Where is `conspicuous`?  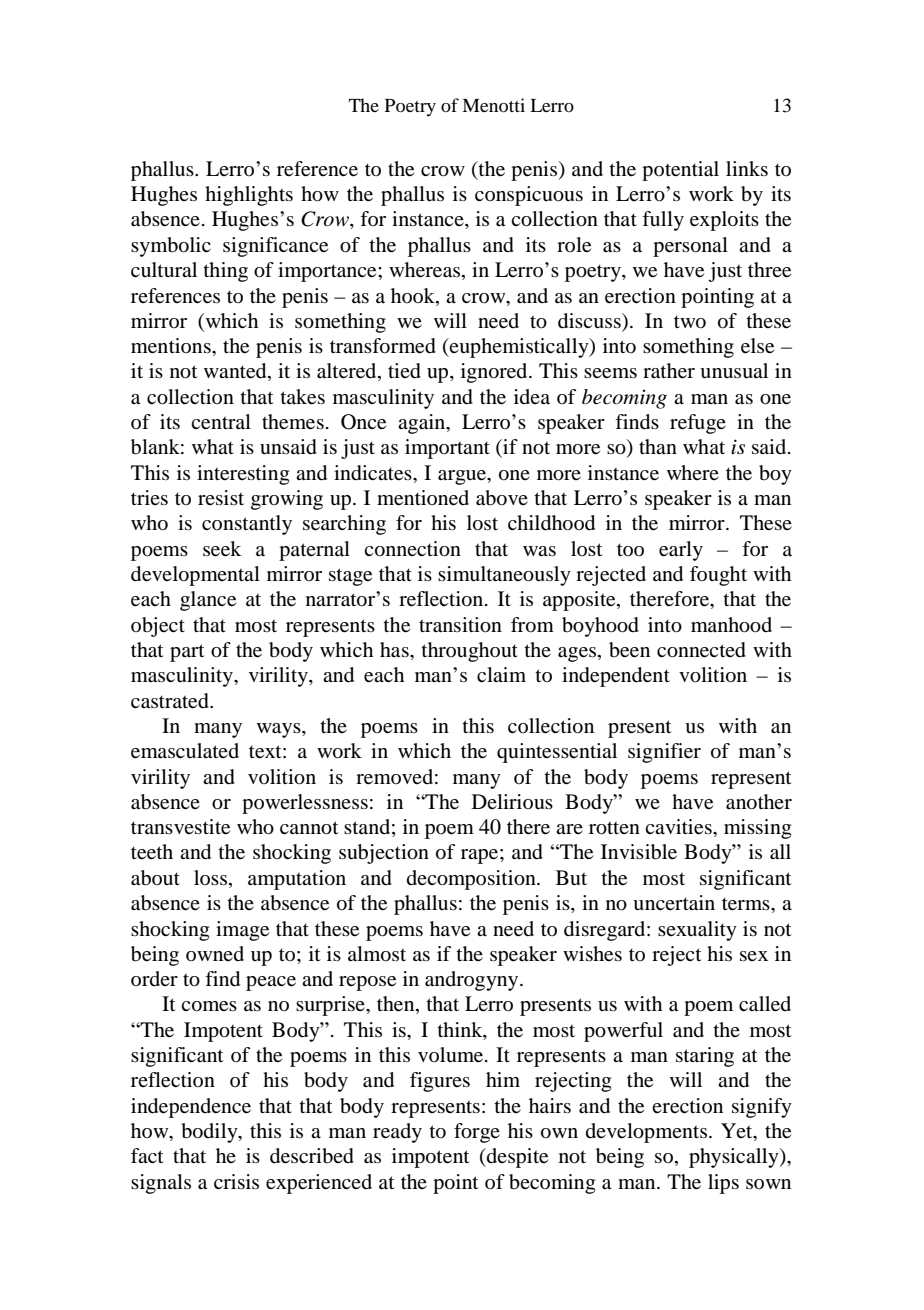
conspicuous is located at coordinates (529, 196).
